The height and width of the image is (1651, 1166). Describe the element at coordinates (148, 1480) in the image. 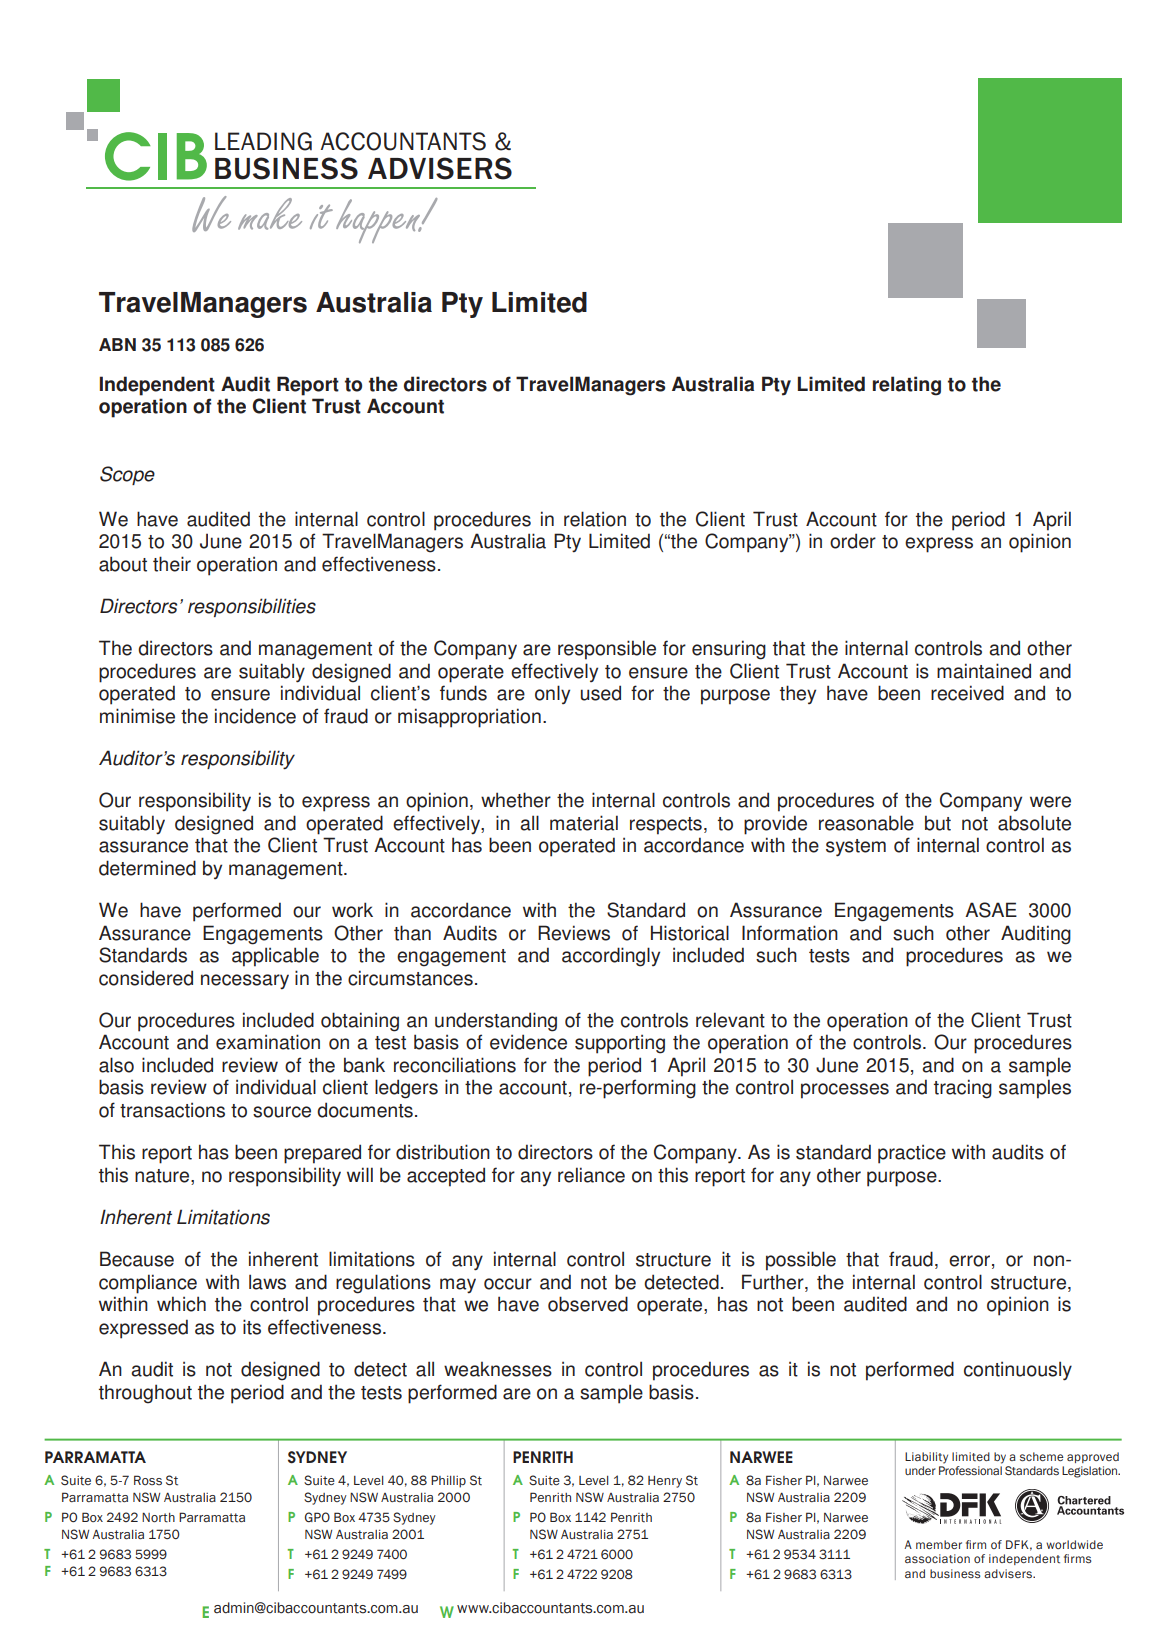

I see `Ross` at that location.
